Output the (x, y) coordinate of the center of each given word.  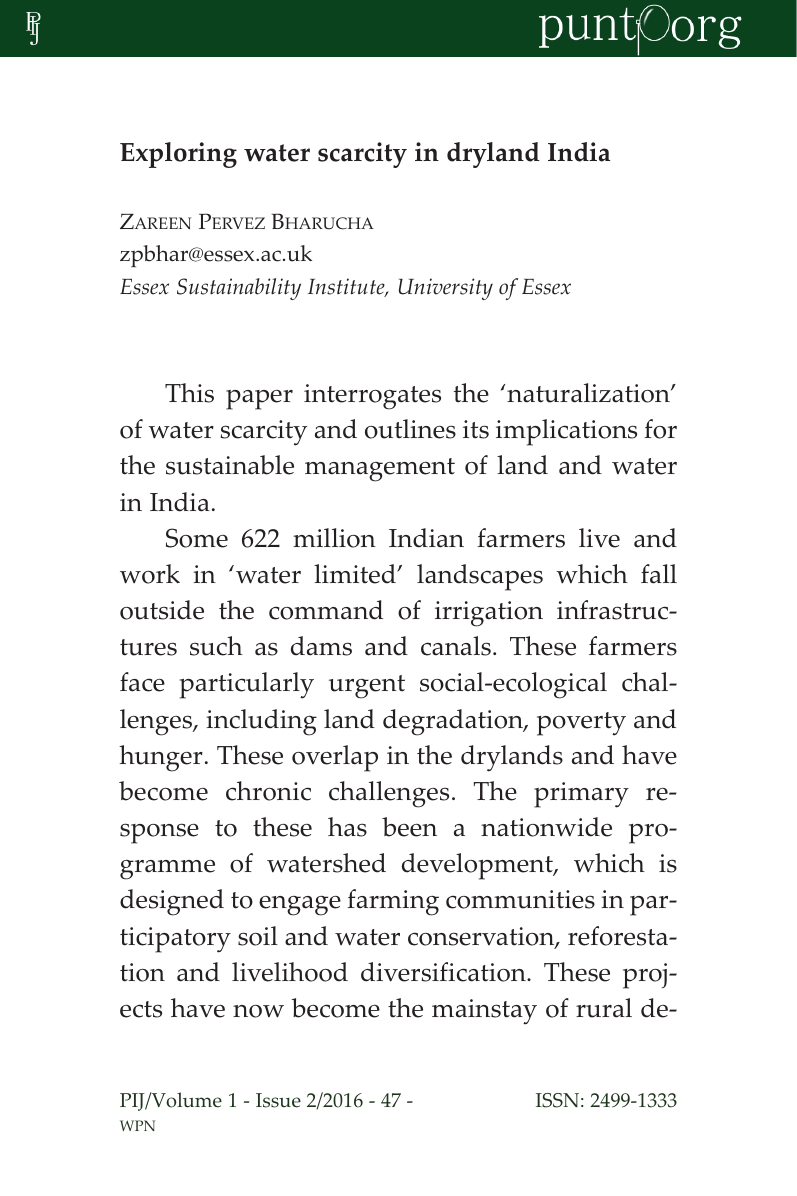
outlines (410, 429)
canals (456, 646)
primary (581, 795)
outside (162, 610)
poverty (581, 724)
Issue (278, 1100)
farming (393, 902)
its (476, 429)
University (446, 289)
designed (172, 902)
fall (659, 574)
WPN (137, 1125)
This (189, 393)
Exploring (178, 155)
